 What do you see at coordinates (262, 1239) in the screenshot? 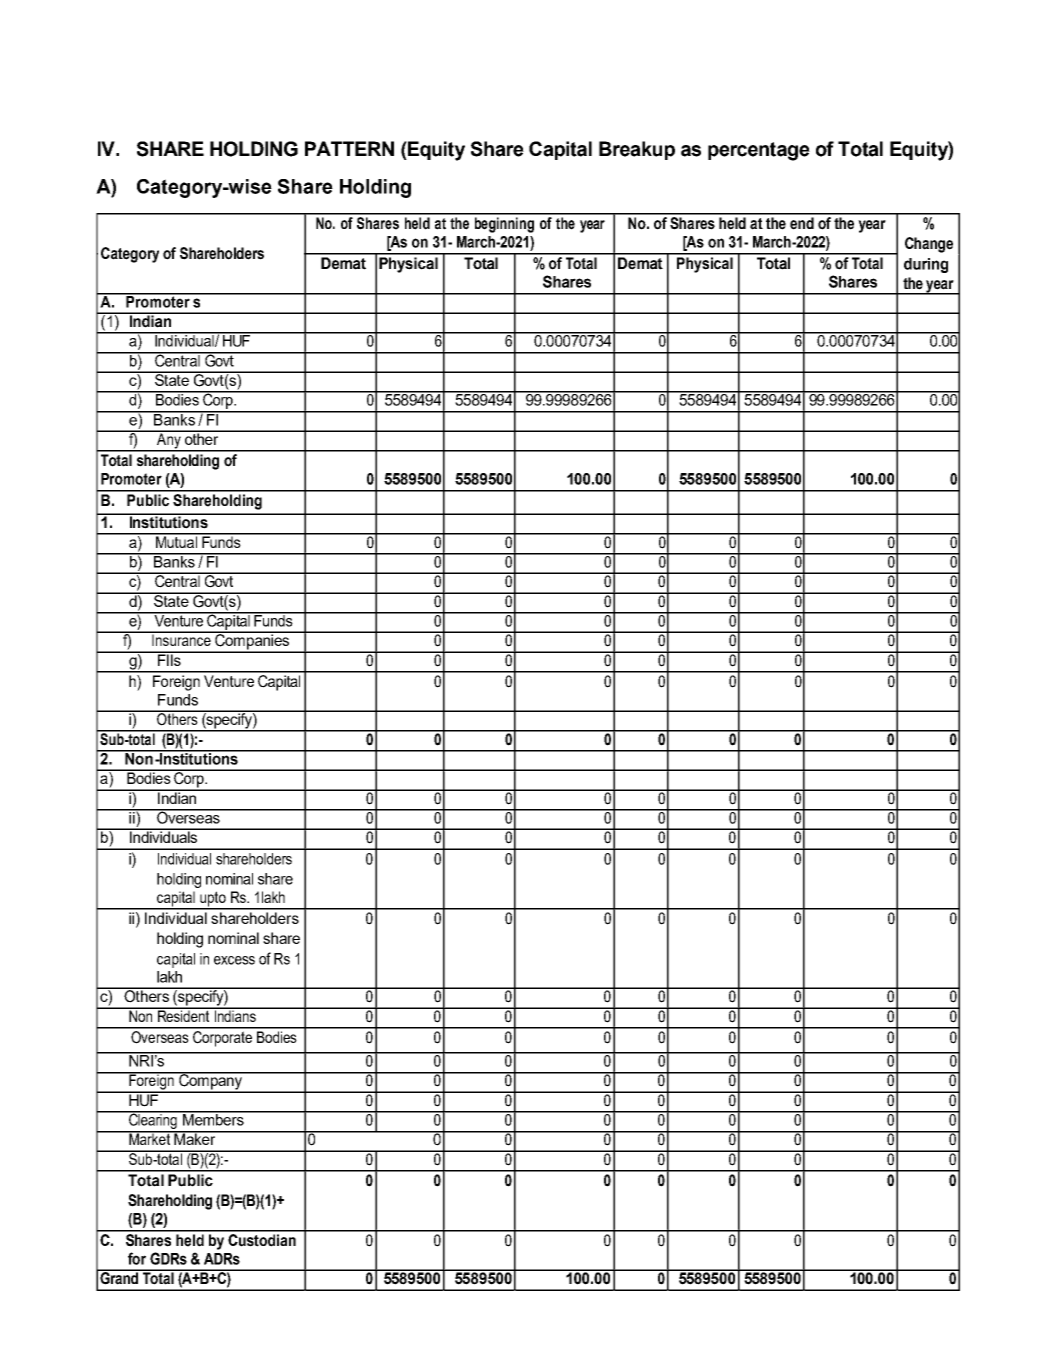
I see `Custodian` at bounding box center [262, 1239].
